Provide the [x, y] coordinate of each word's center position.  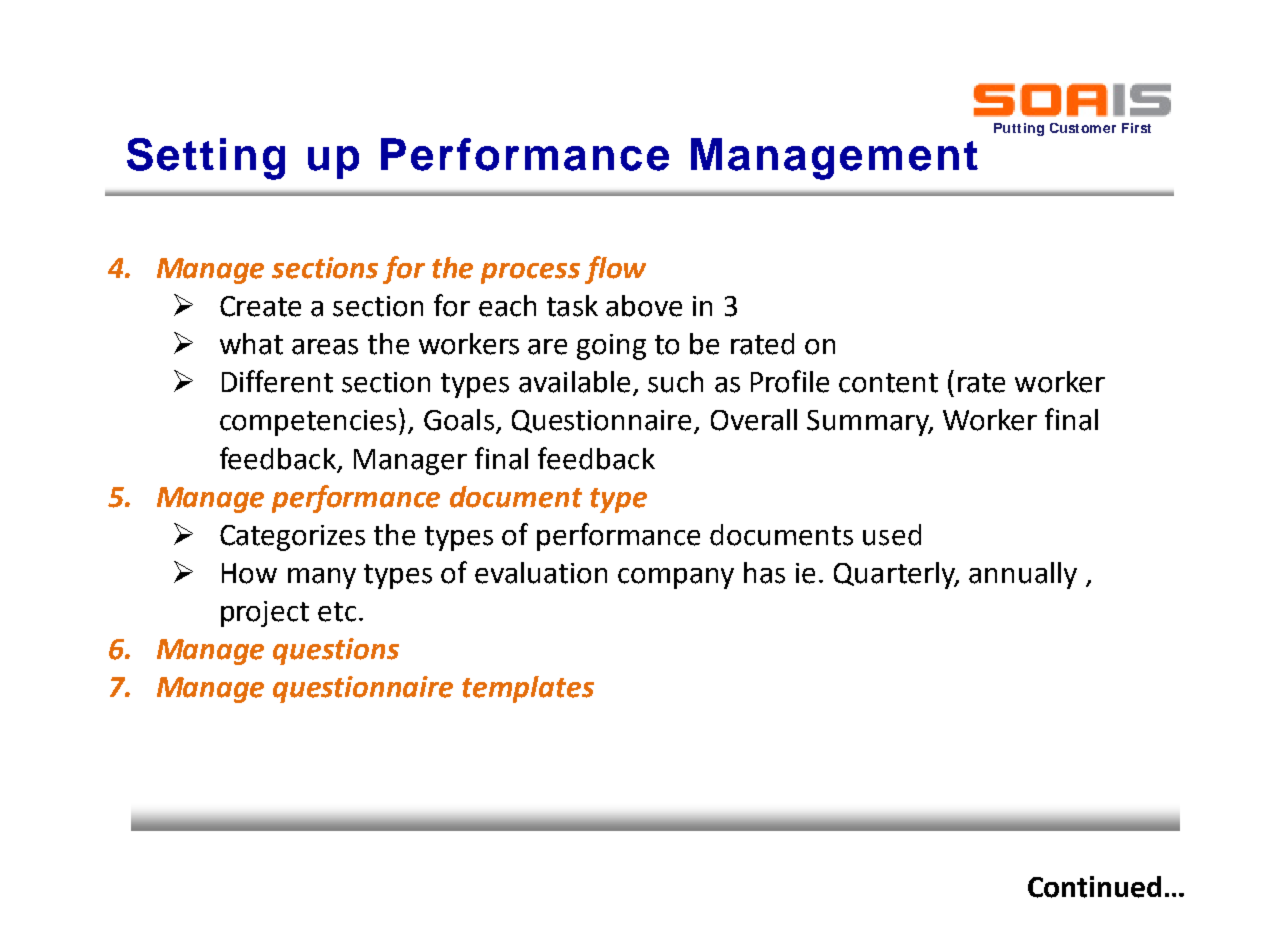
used [892, 535]
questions [336, 651]
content [888, 383]
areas [325, 347]
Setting [206, 159]
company [676, 578]
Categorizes [292, 538]
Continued [1094, 887]
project [265, 614]
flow [615, 270]
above [644, 306]
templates [528, 689]
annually [1023, 575]
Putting [1019, 129]
